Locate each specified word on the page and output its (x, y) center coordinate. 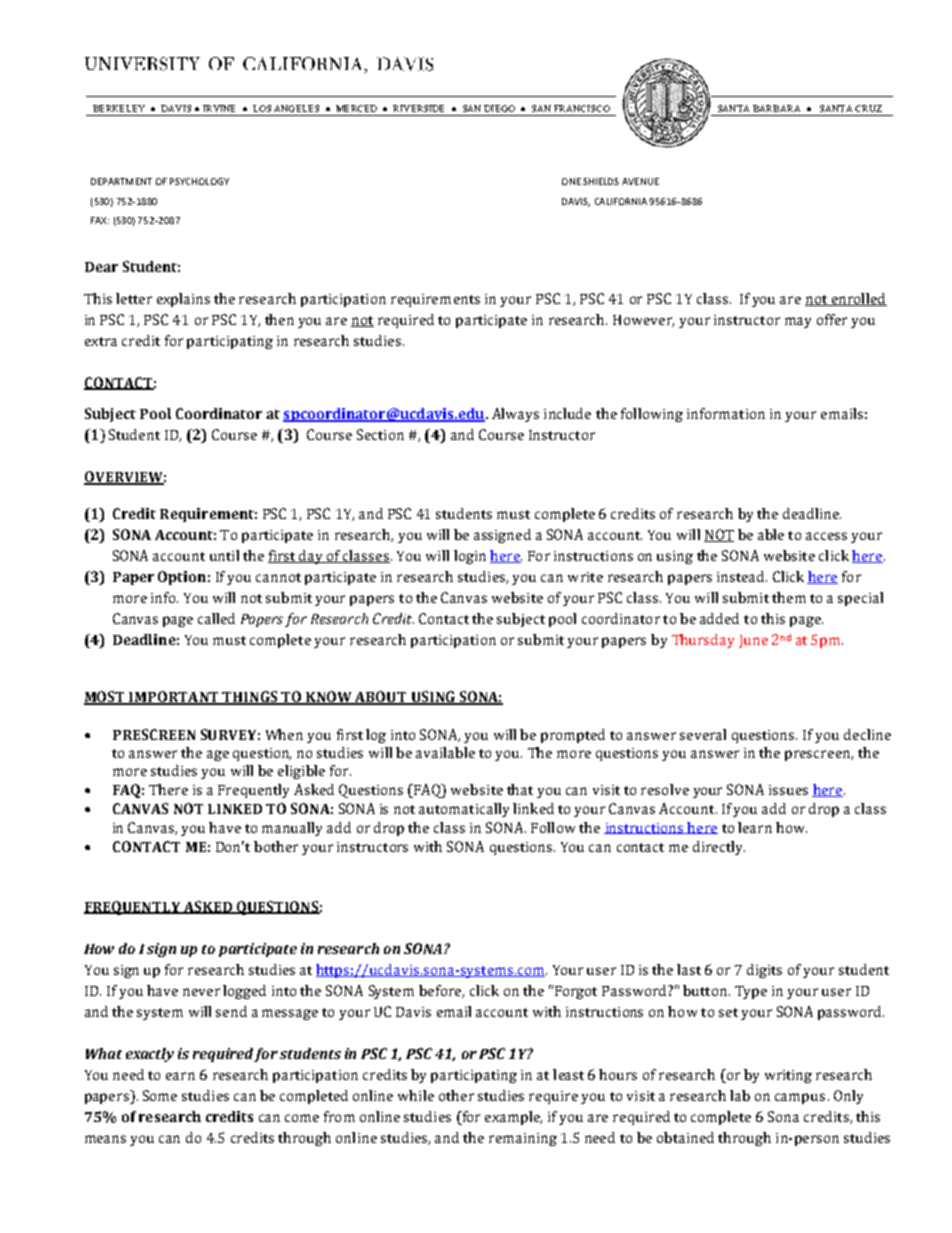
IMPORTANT (174, 698)
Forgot (576, 992)
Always (515, 415)
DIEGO (499, 108)
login (470, 557)
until (224, 555)
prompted (573, 736)
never (201, 992)
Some (160, 1095)
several (703, 734)
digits (764, 971)
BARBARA (776, 108)
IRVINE (219, 108)
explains (183, 300)
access (826, 536)
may (798, 322)
